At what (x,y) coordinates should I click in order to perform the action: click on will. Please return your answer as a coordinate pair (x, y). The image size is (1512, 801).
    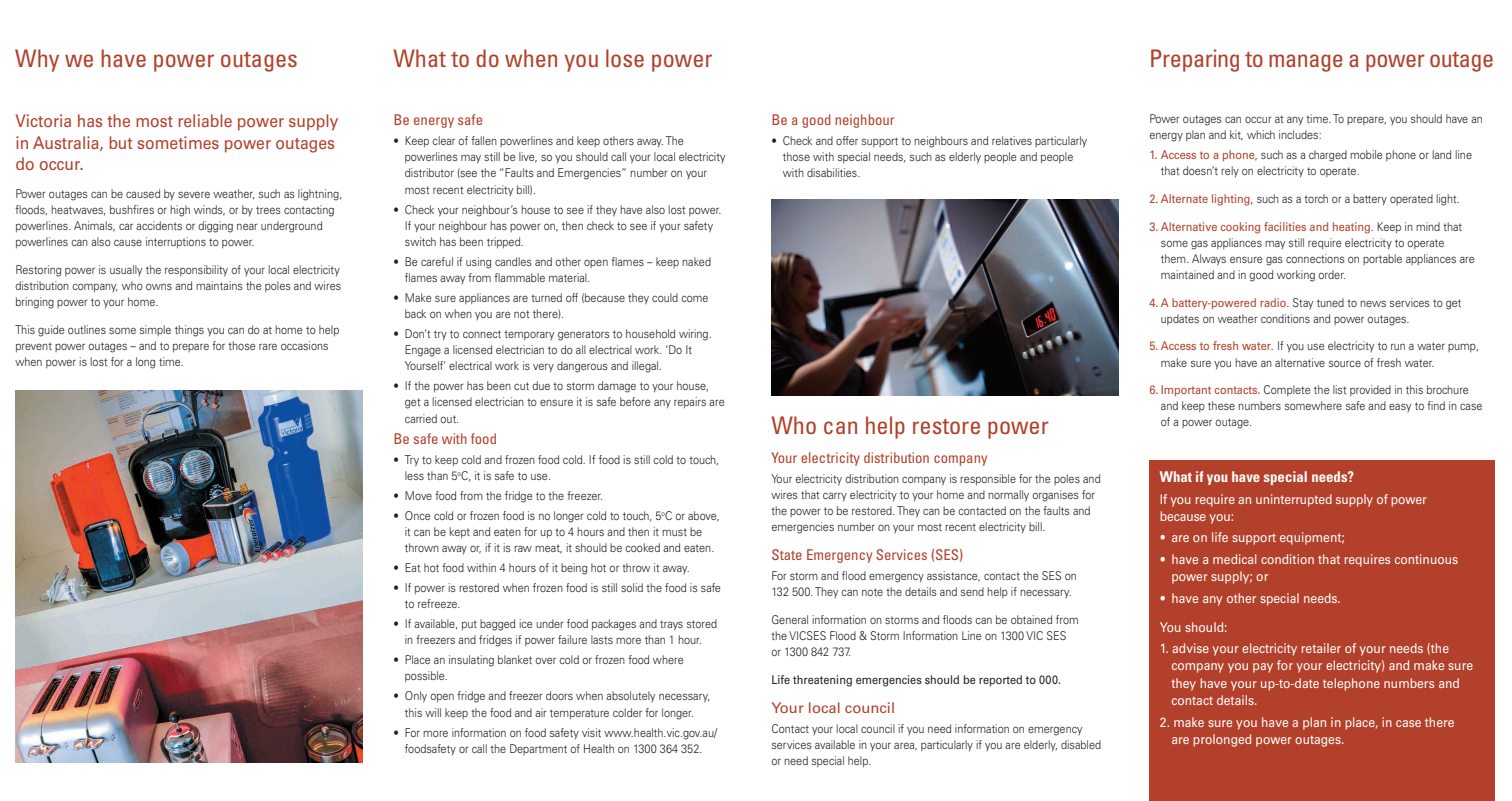
    Looking at the image, I should click on (433, 712).
